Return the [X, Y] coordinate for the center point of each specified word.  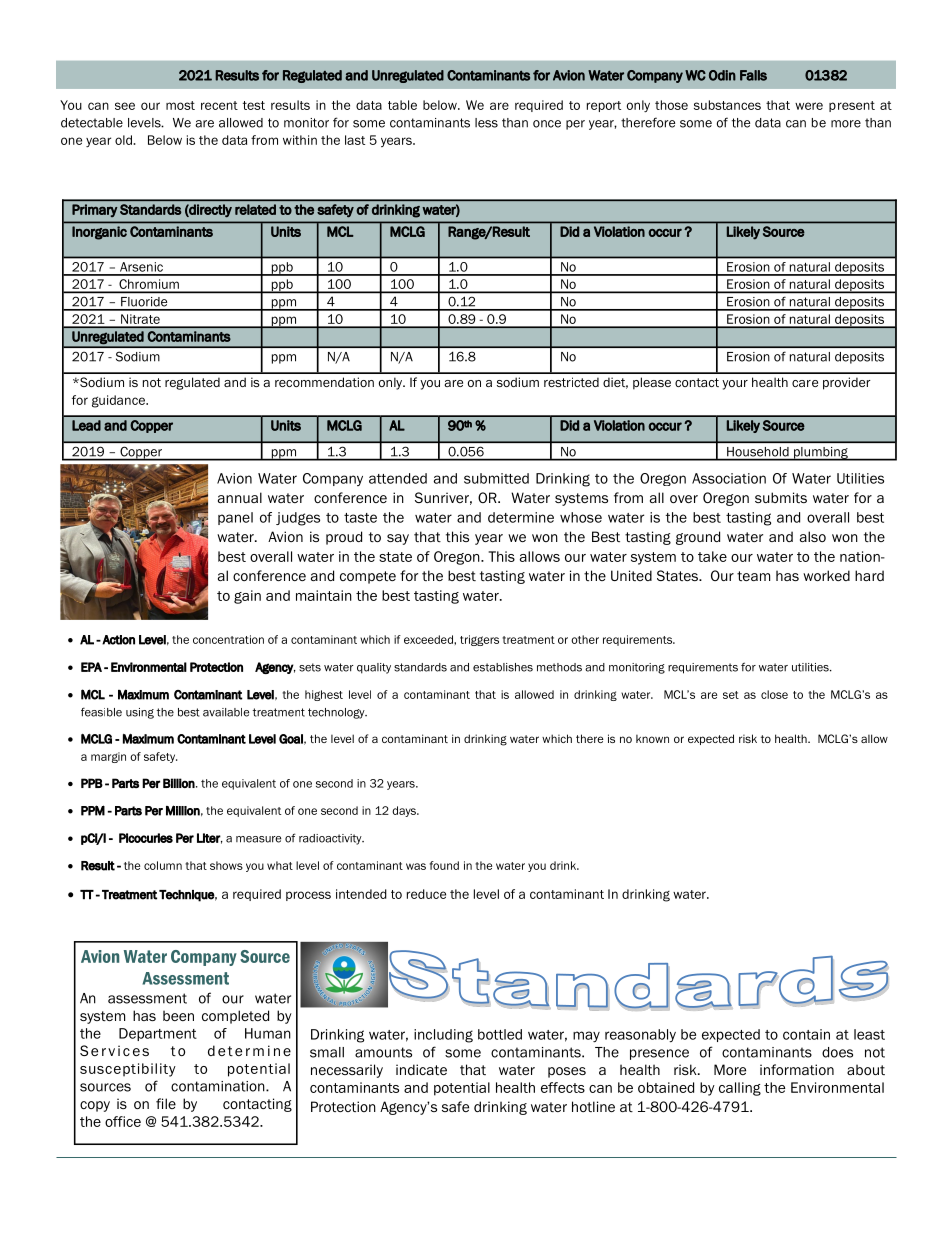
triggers [479, 640]
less [486, 123]
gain [247, 597]
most [180, 105]
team [753, 576]
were [809, 106]
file [166, 1103]
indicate [421, 1069]
